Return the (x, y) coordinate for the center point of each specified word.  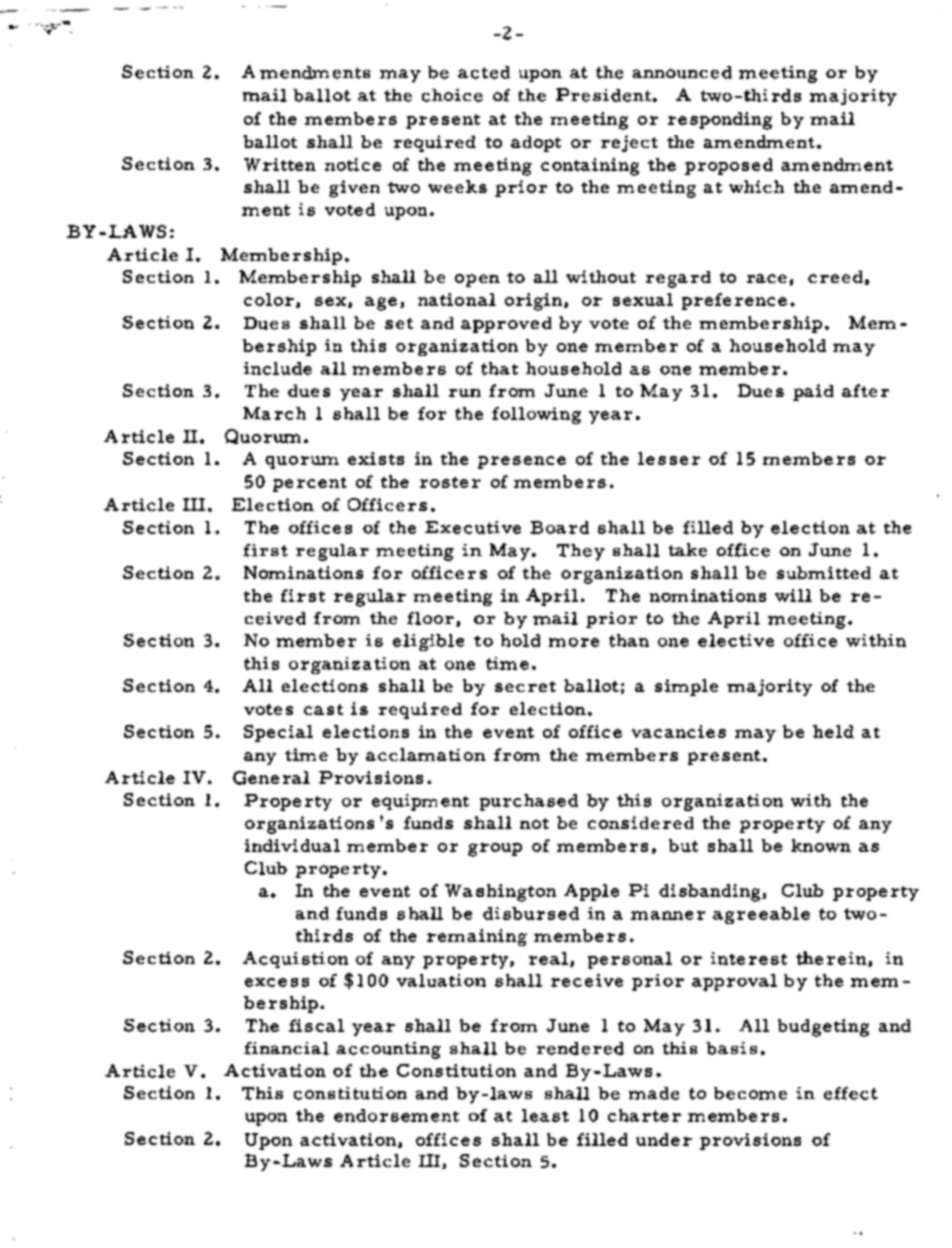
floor (430, 618)
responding (720, 121)
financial (286, 1048)
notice (353, 164)
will (793, 595)
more (574, 642)
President (603, 95)
